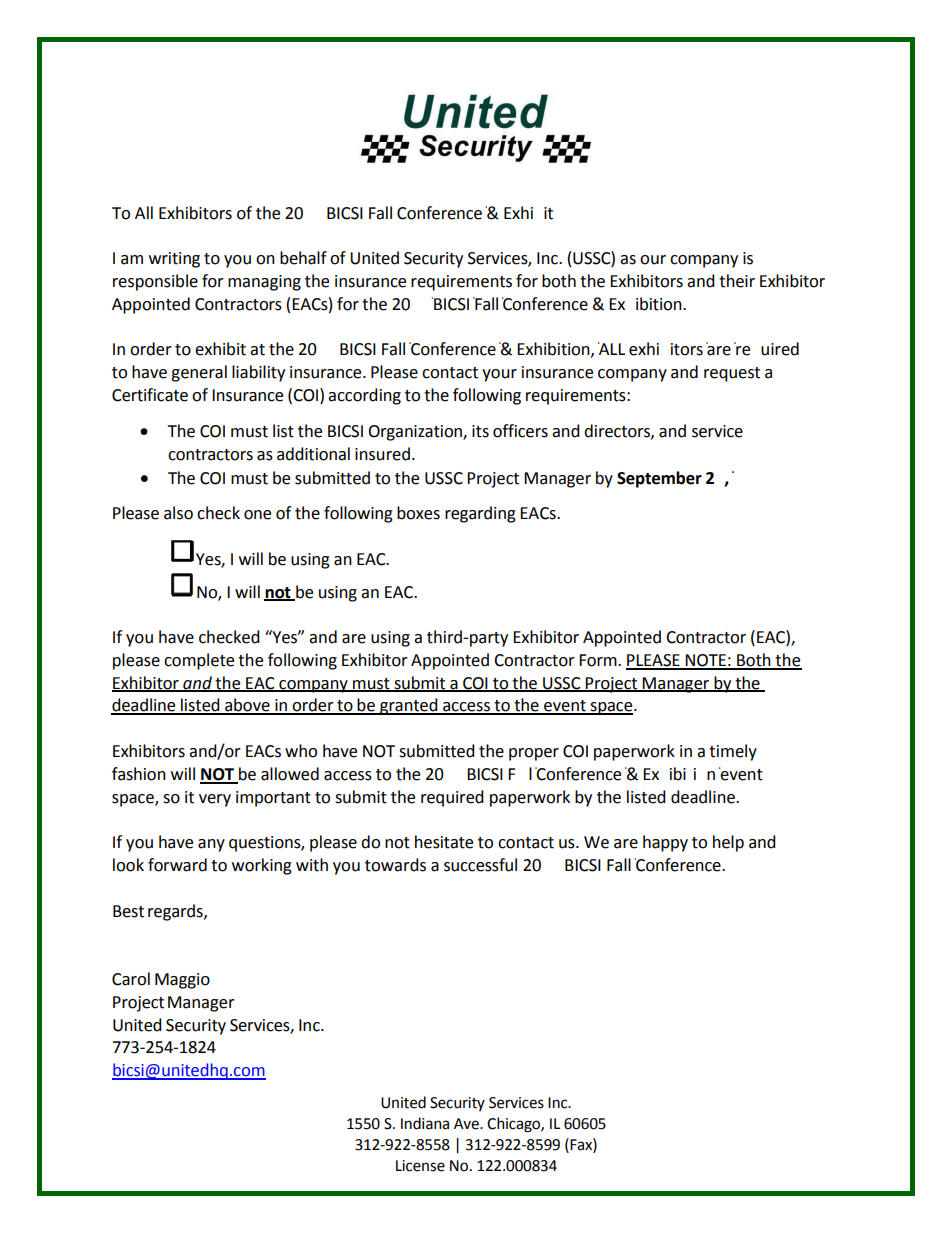 The height and width of the screenshot is (1233, 952). What do you see at coordinates (418, 513) in the screenshot?
I see `boxes` at bounding box center [418, 513].
